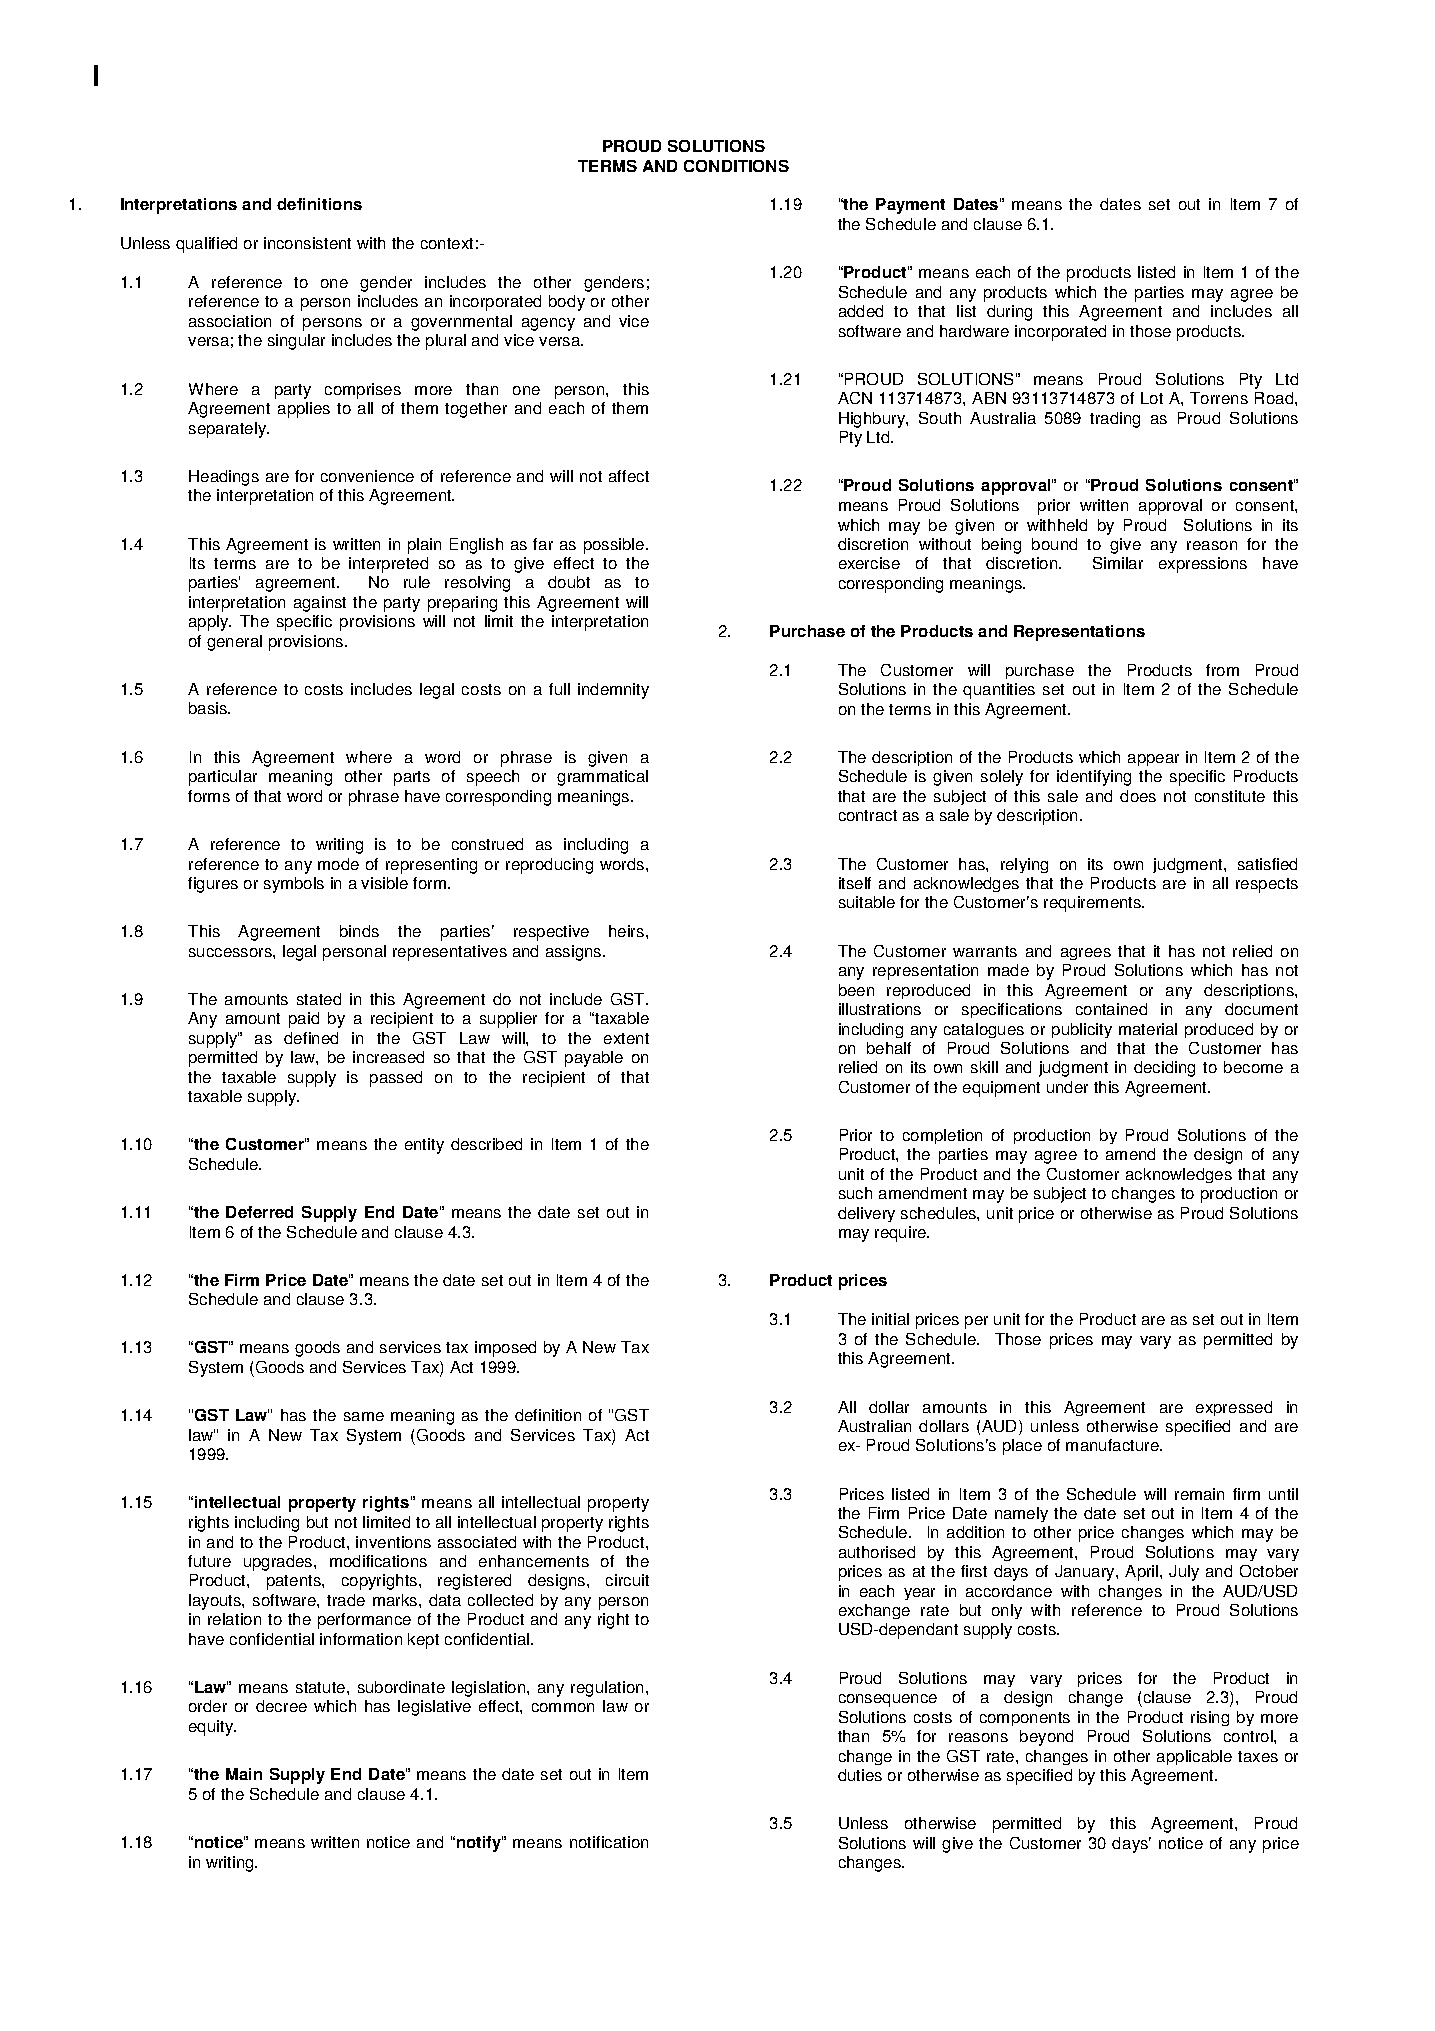 The width and height of the screenshot is (1435, 2031). Describe the element at coordinates (869, 563) in the screenshot. I see `exercise` at that location.
